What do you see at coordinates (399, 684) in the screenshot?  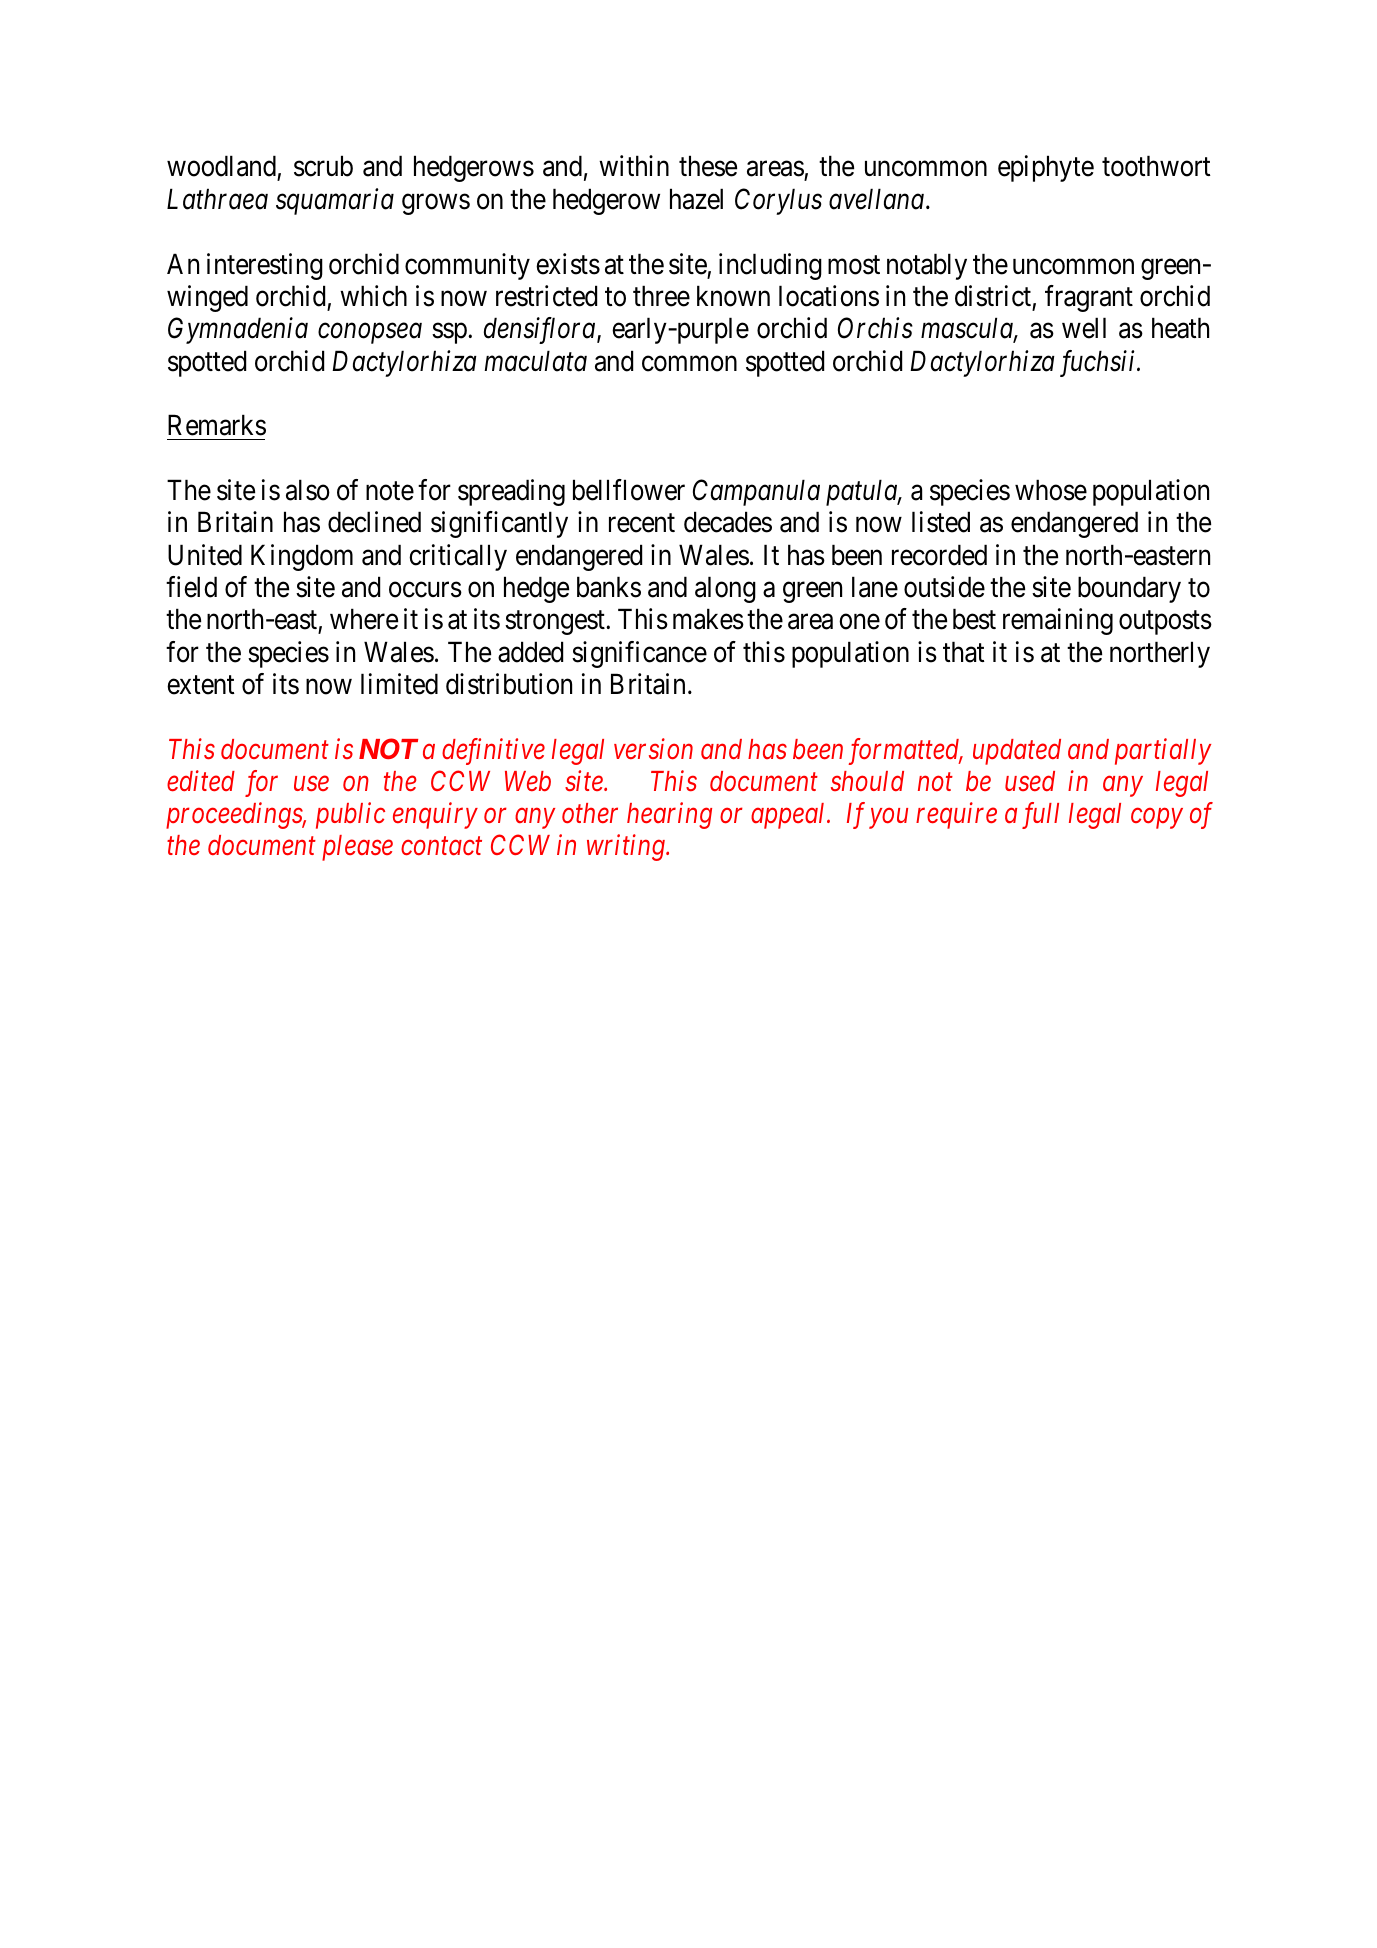 I see `limited` at bounding box center [399, 684].
